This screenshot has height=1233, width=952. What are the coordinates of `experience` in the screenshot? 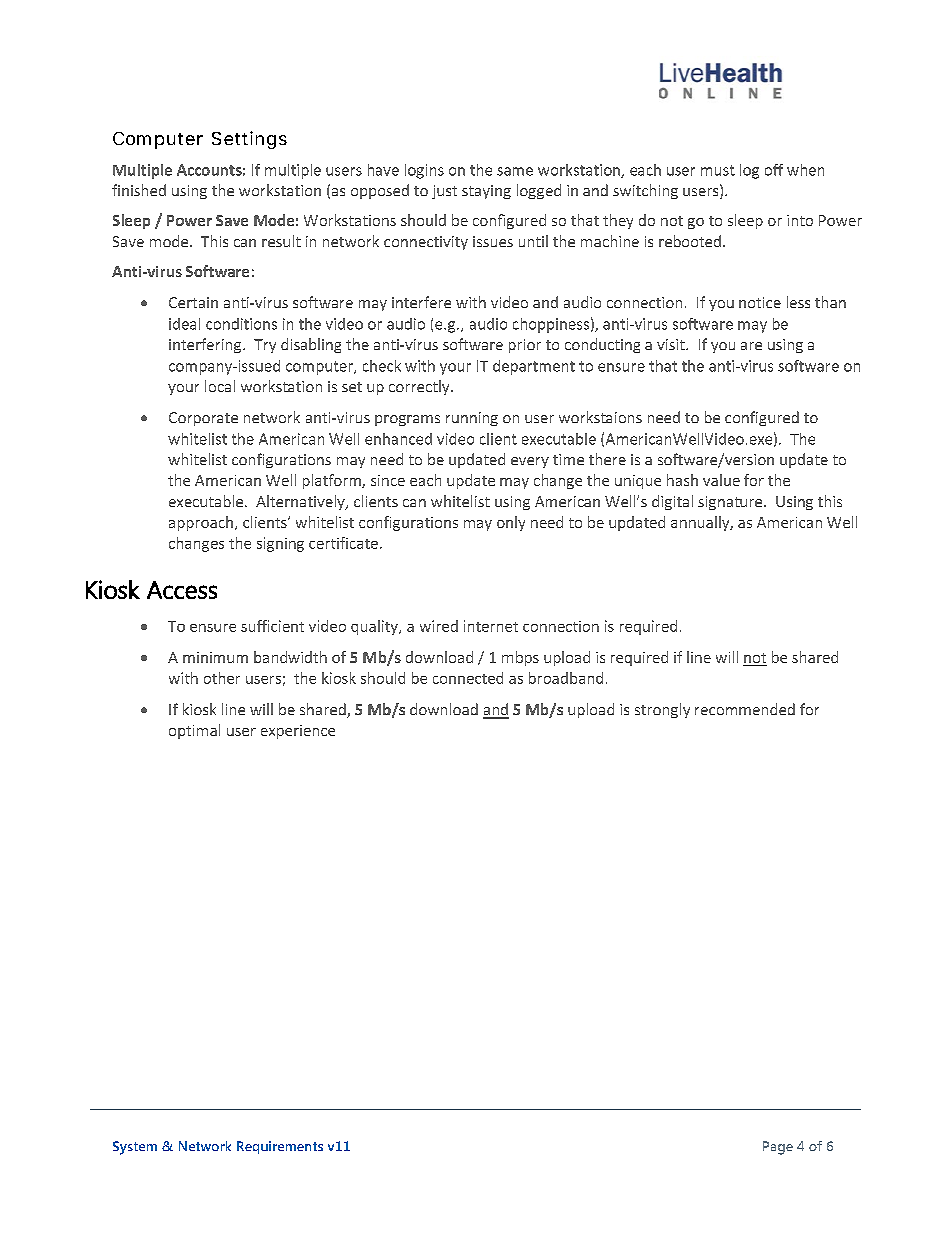 It's located at (298, 732).
